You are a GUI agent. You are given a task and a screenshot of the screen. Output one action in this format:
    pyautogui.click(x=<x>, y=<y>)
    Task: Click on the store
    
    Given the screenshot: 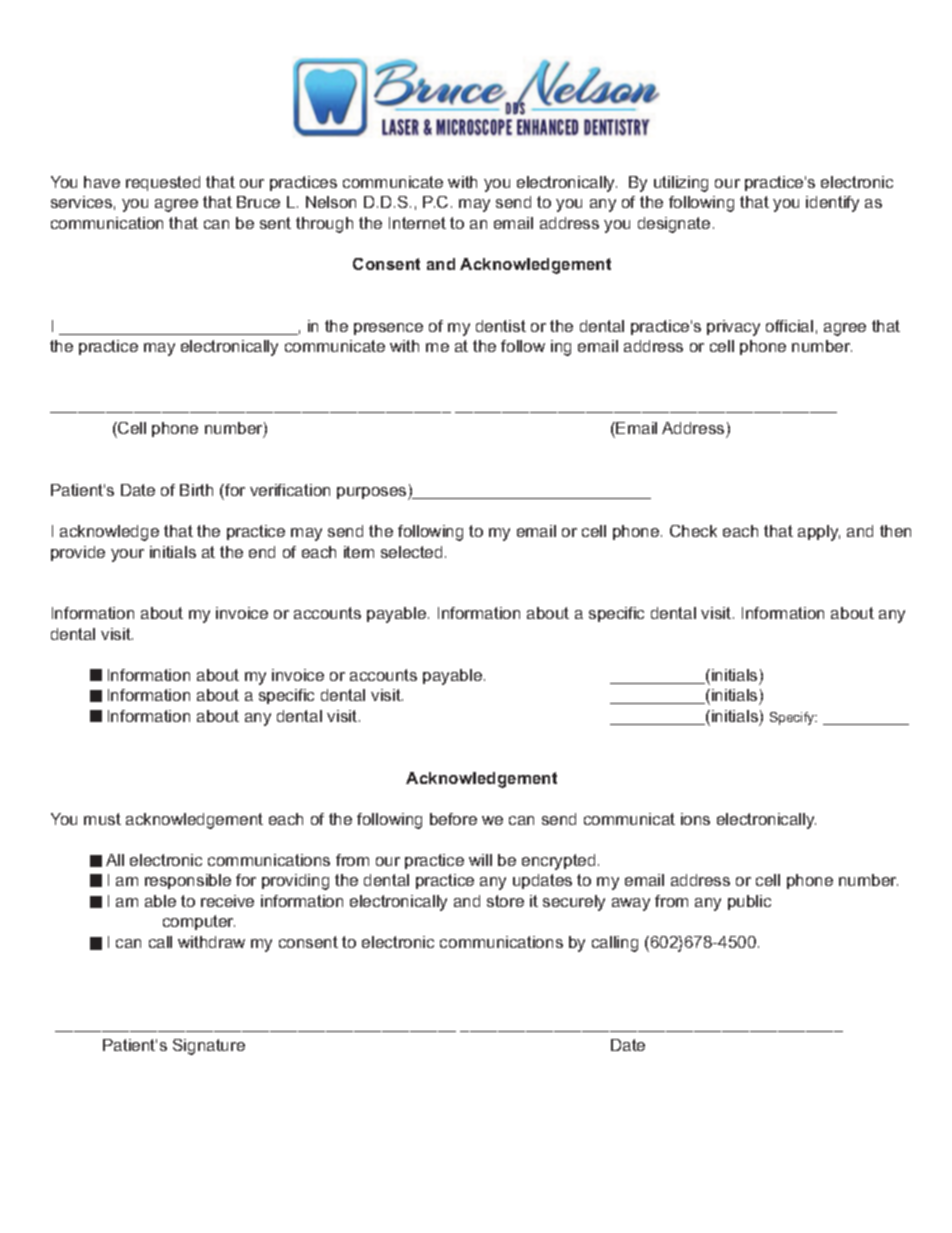 What is the action you would take?
    pyautogui.click(x=505, y=901)
